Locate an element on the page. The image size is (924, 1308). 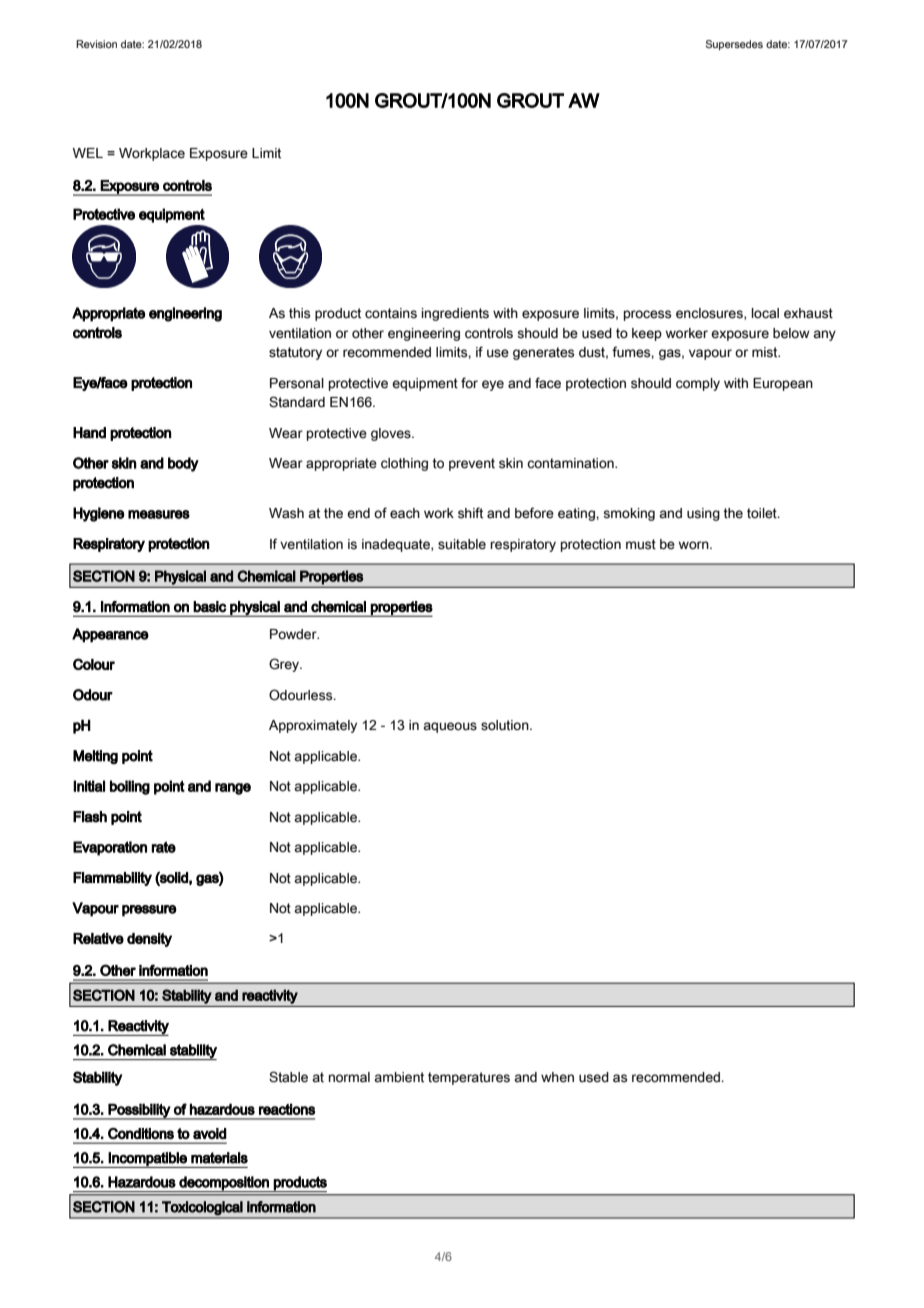
Incompatible is located at coordinates (148, 1160).
